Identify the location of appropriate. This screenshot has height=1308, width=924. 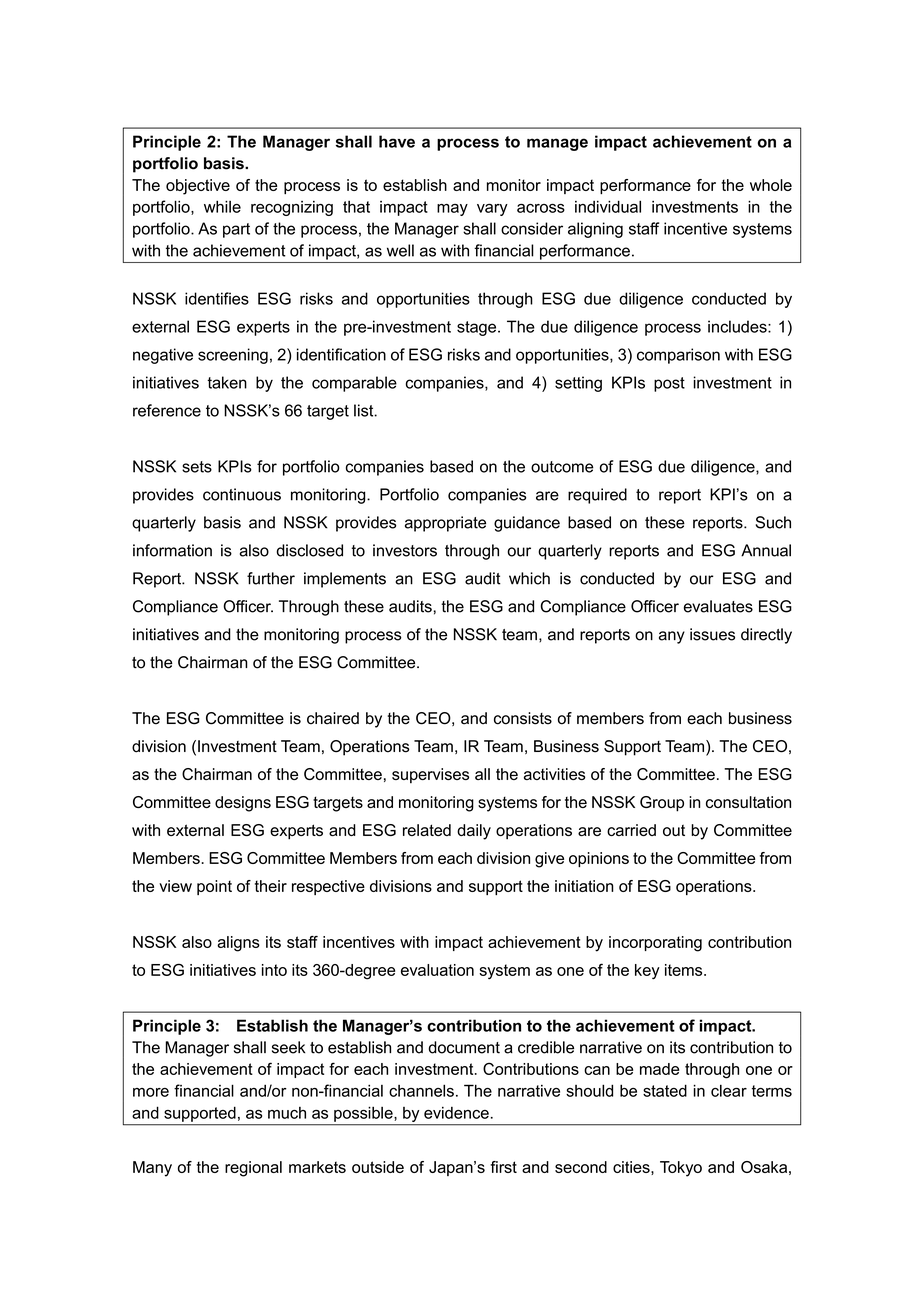
(445, 524).
